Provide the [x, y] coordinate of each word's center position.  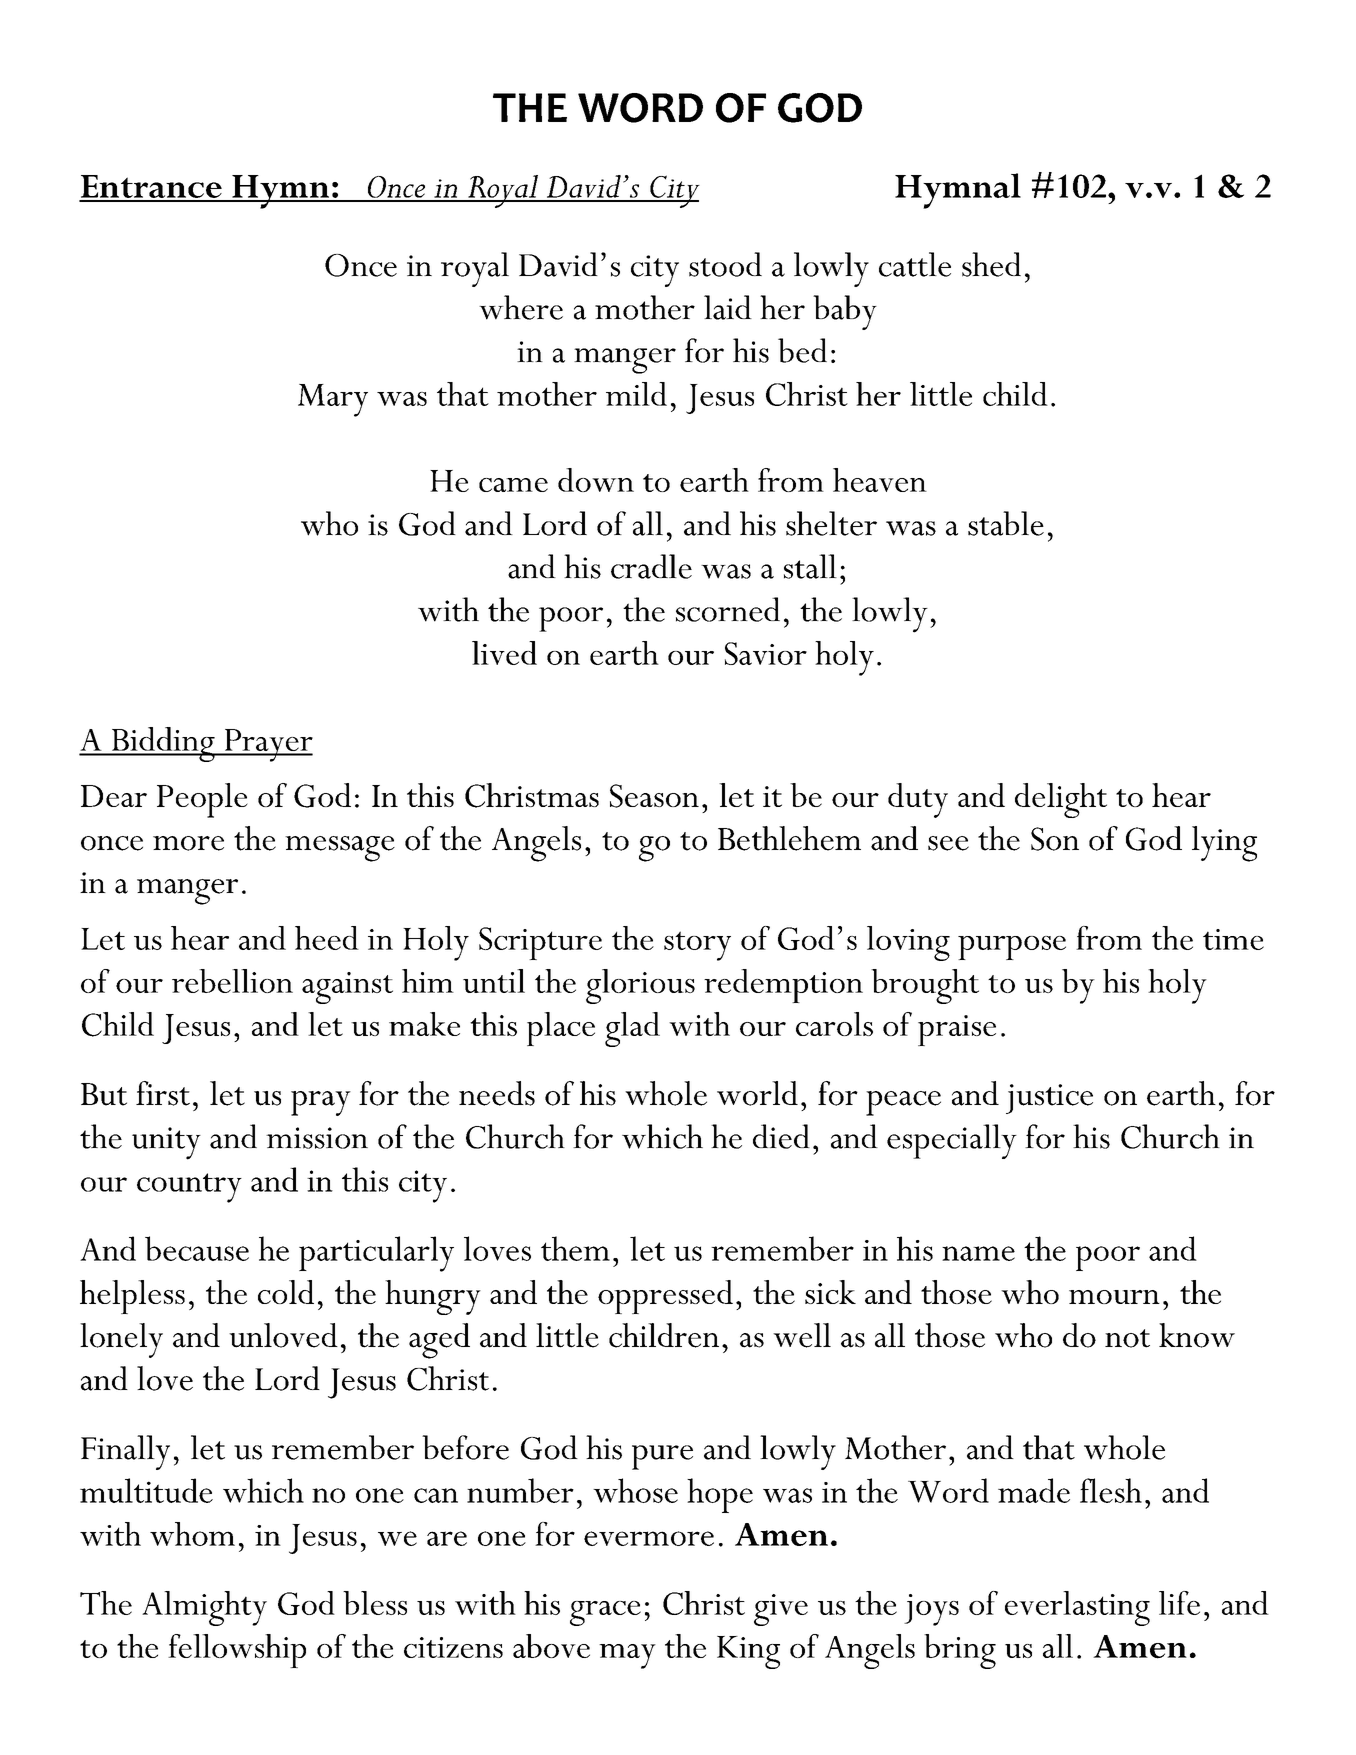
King [748, 1652]
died [781, 1136]
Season [654, 796]
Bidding [163, 744]
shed [991, 264]
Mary [333, 400]
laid [728, 307]
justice [1049, 1099]
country [189, 1188]
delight [1061, 800]
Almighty [204, 1608]
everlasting [1077, 1608]
